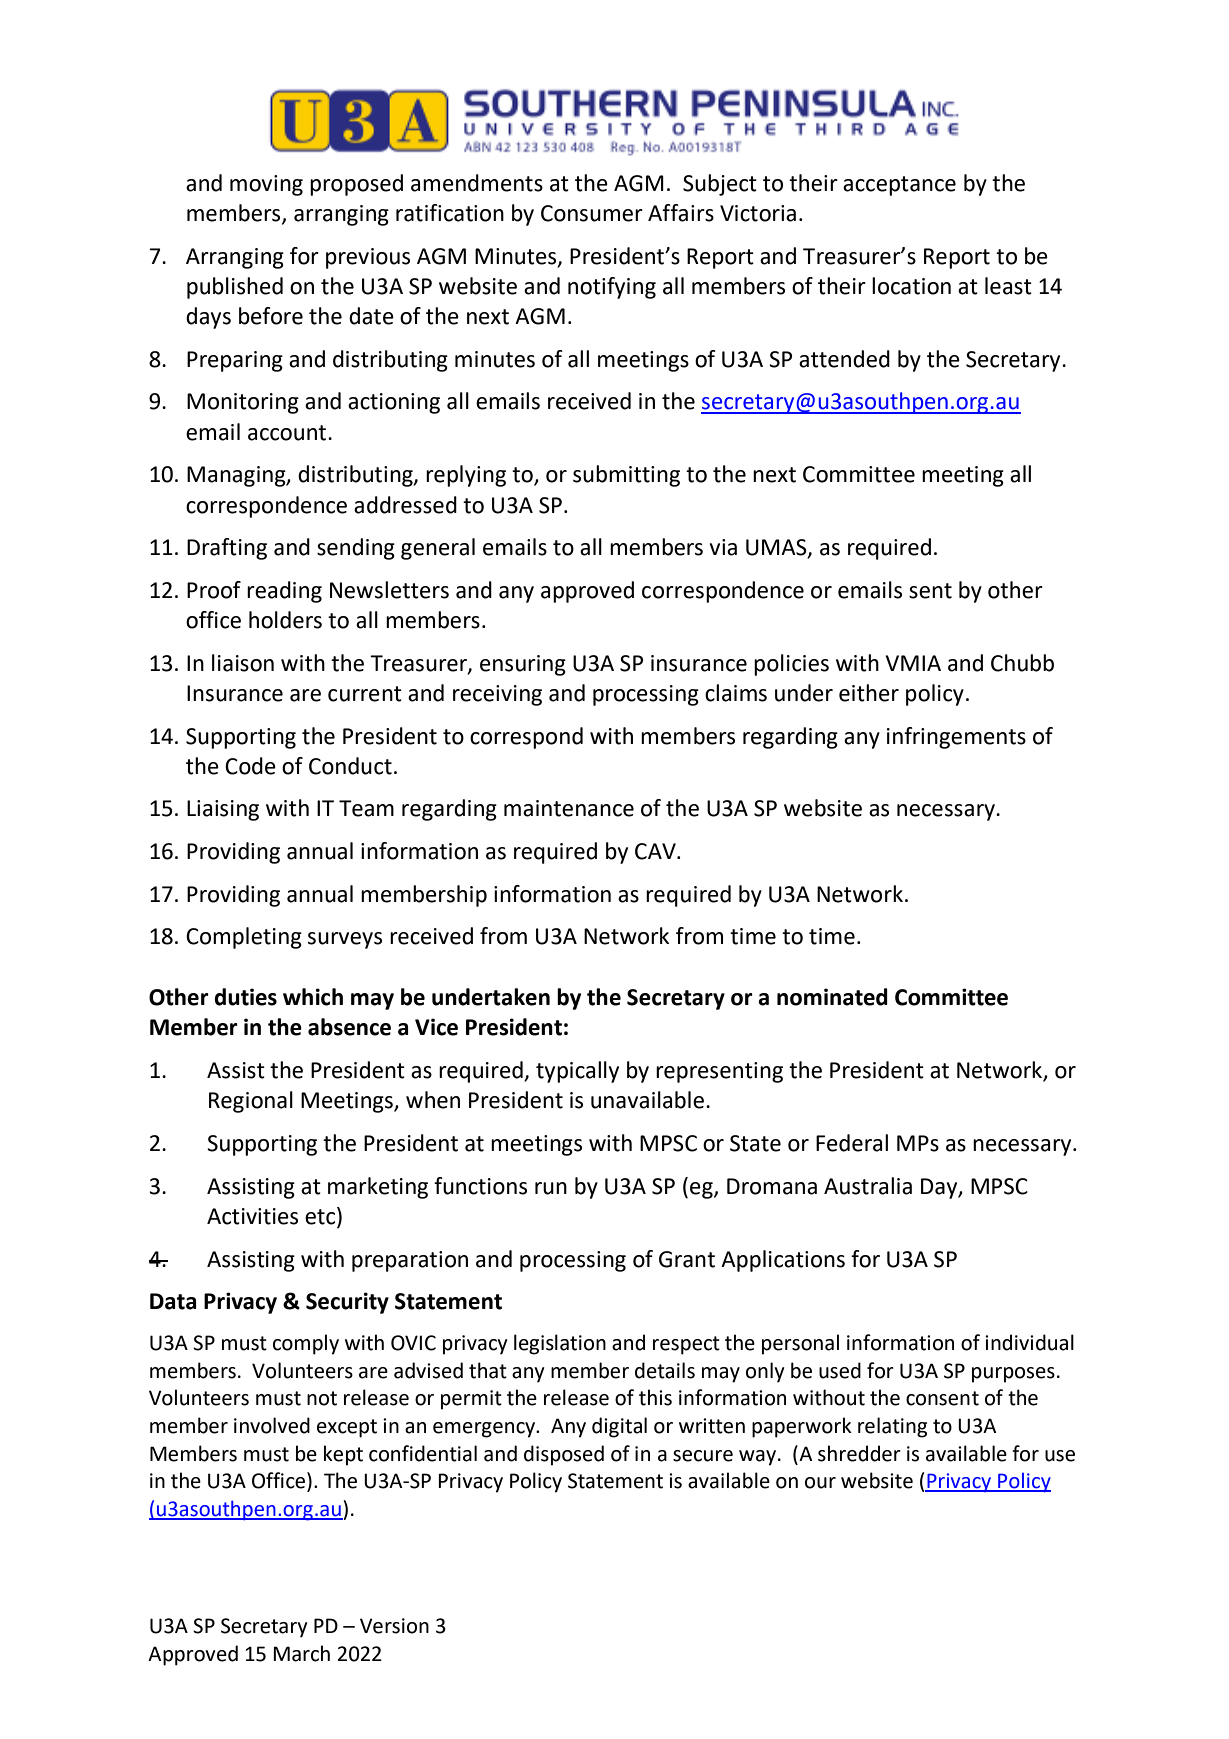 This screenshot has height=1739, width=1229. Describe the element at coordinates (899, 186) in the screenshot. I see `acceptance` at that location.
